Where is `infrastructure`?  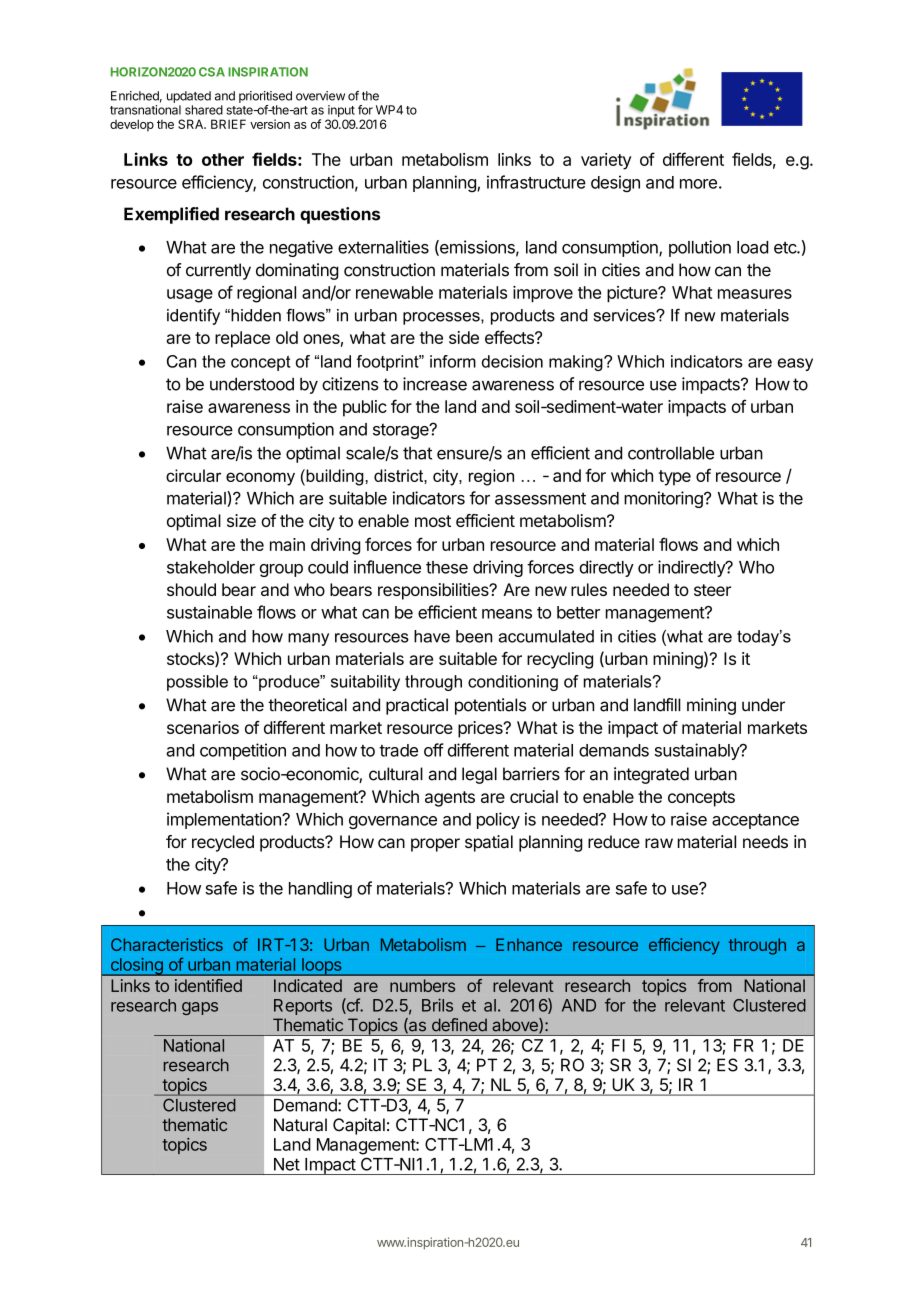
infrastructure is located at coordinates (536, 182).
